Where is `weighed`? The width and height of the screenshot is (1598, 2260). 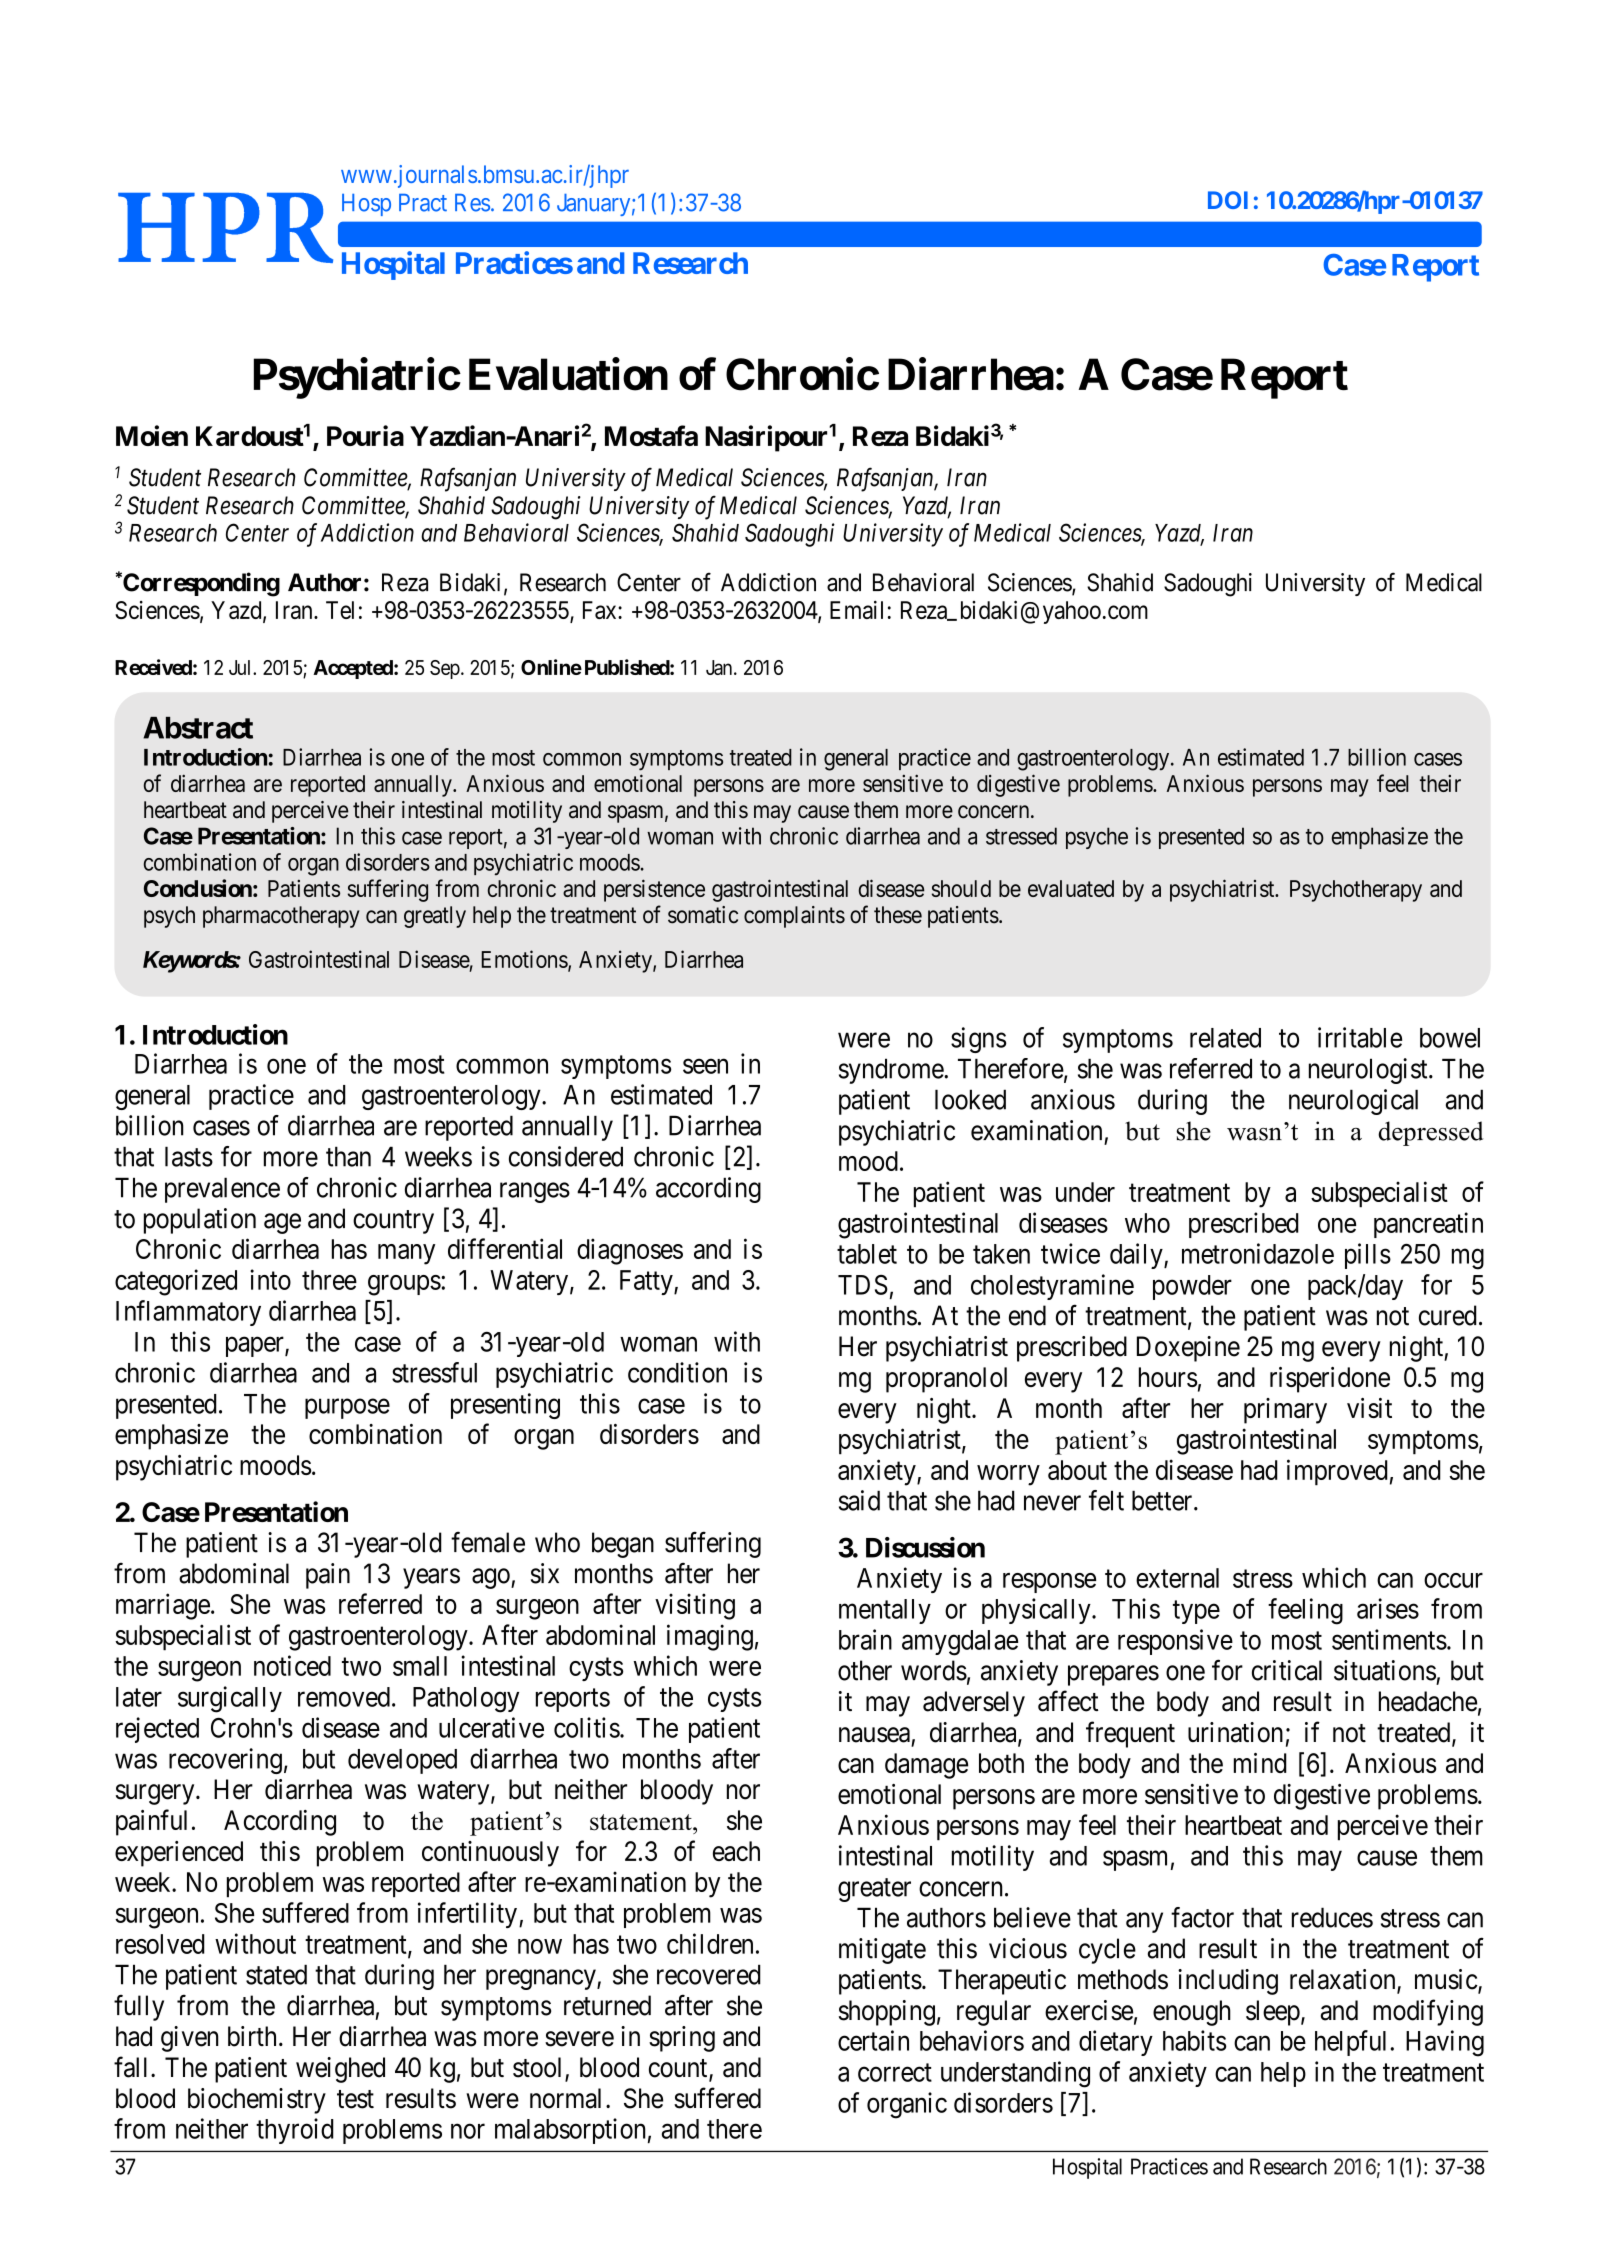
weighed is located at coordinates (340, 2070).
